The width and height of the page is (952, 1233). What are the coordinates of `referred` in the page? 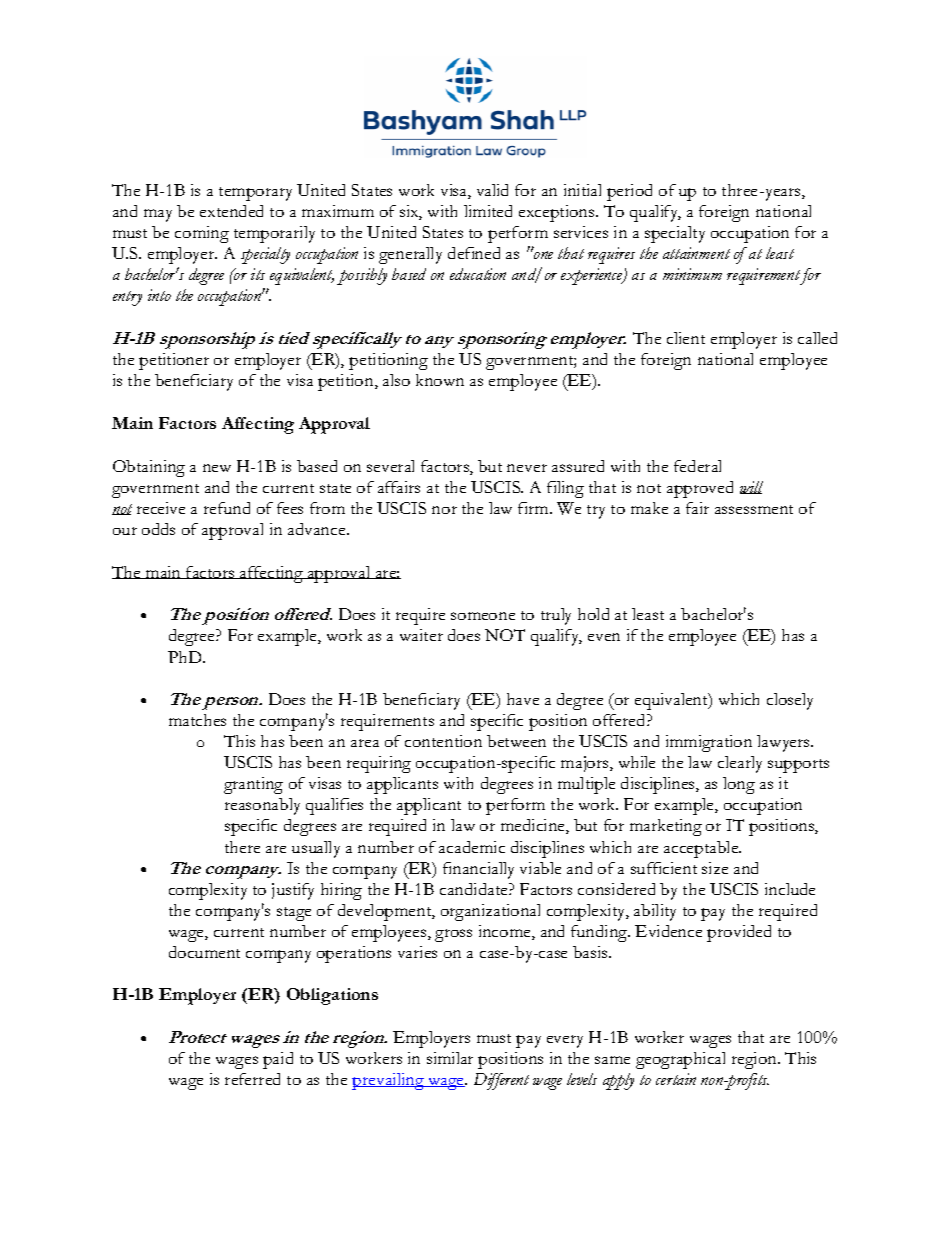 It's located at (252, 1079).
